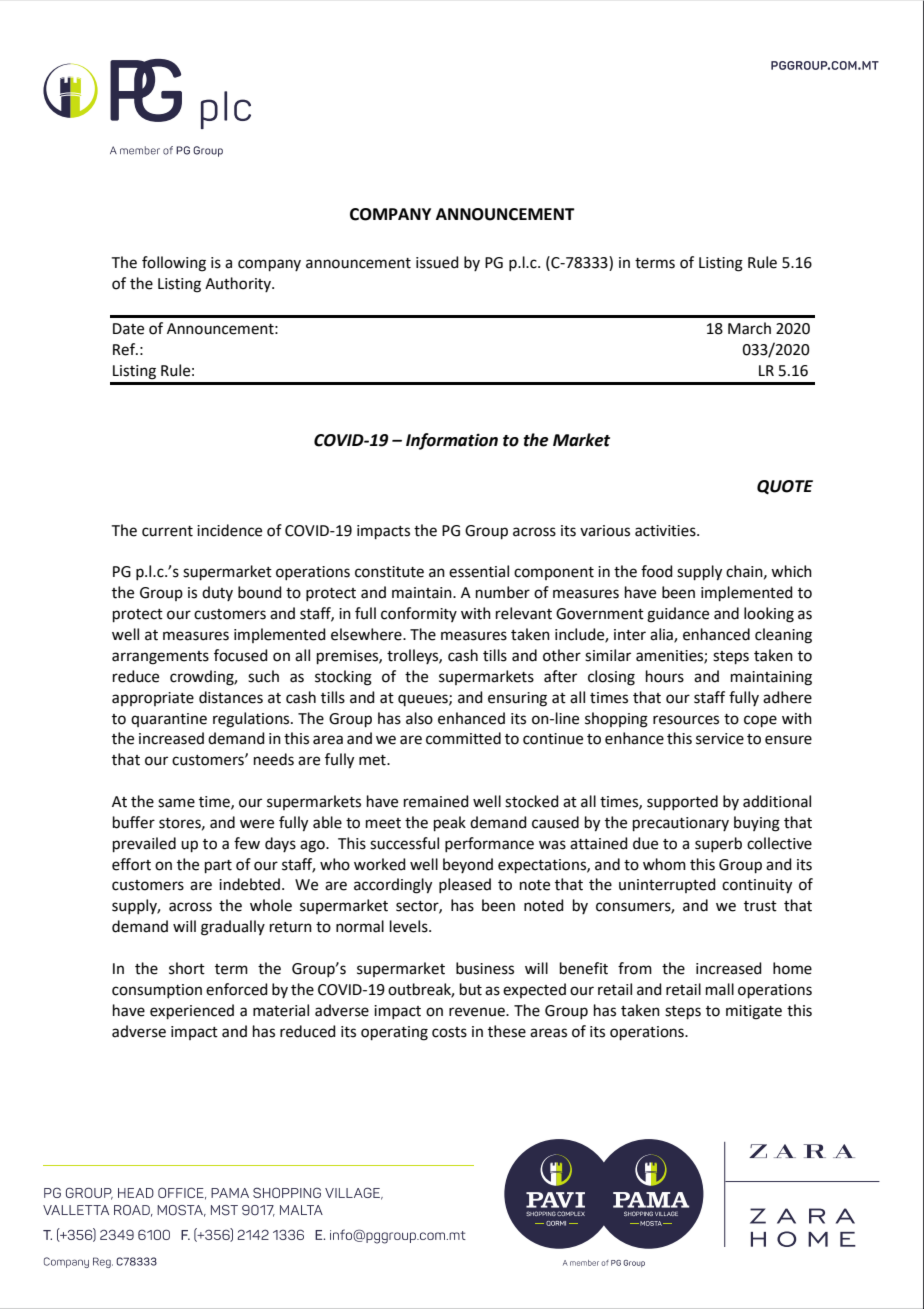  I want to click on March, so click(749, 328).
